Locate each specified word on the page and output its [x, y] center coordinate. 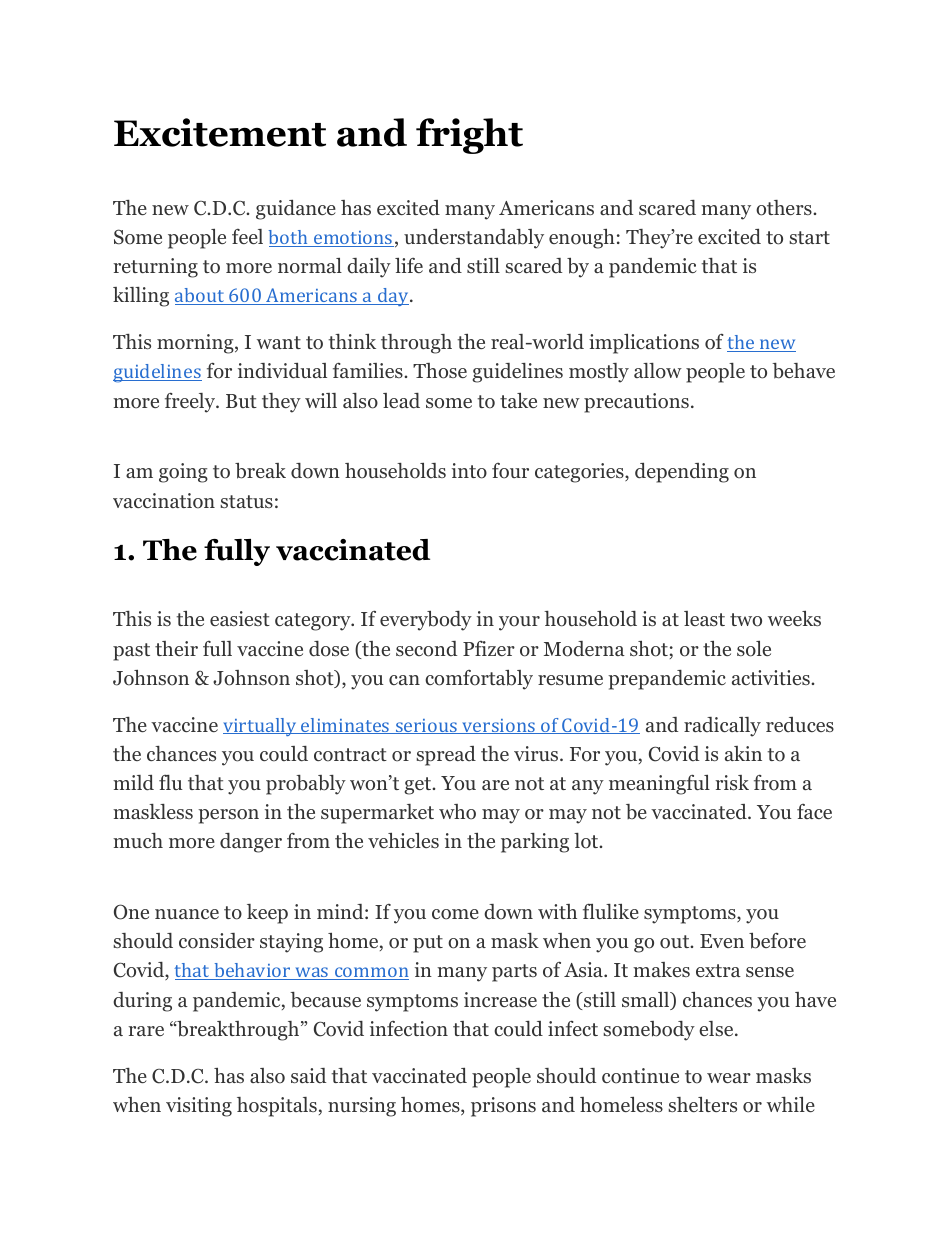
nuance [187, 914]
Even [722, 941]
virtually [261, 727]
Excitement [220, 132]
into [469, 471]
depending [682, 473]
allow [658, 371]
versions [499, 726]
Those [440, 371]
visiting [199, 1107]
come [455, 914]
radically [722, 727]
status [246, 501]
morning [196, 344]
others [785, 208]
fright [469, 136]
